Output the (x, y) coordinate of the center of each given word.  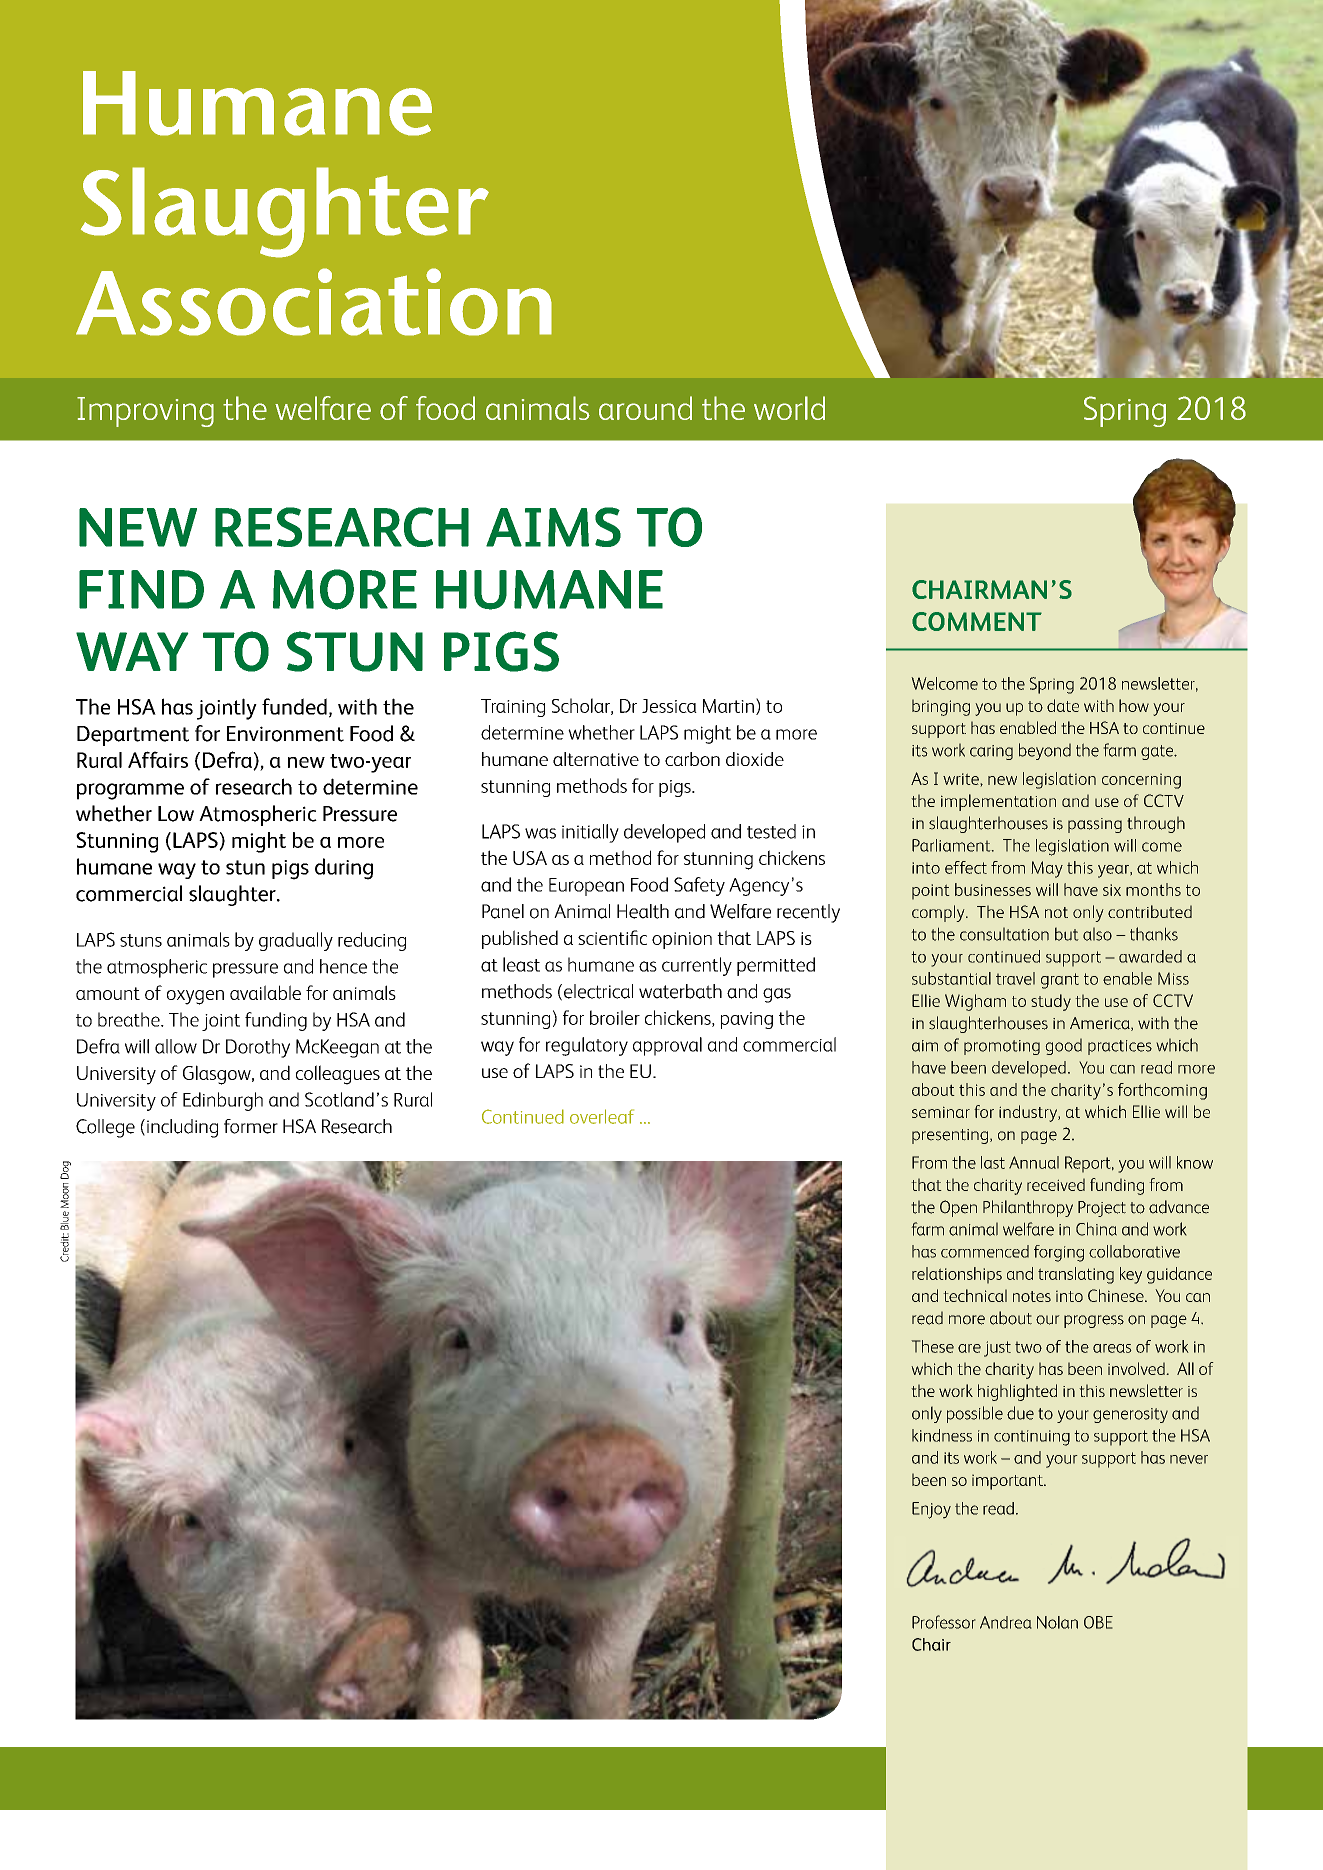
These (932, 1346)
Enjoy (931, 1510)
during (344, 869)
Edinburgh (223, 1101)
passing (1095, 825)
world (789, 408)
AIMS (553, 527)
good (1063, 1046)
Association (314, 302)
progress (1094, 1321)
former (251, 1126)
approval (667, 1046)
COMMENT (977, 621)
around (645, 408)
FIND (141, 589)
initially (590, 833)
